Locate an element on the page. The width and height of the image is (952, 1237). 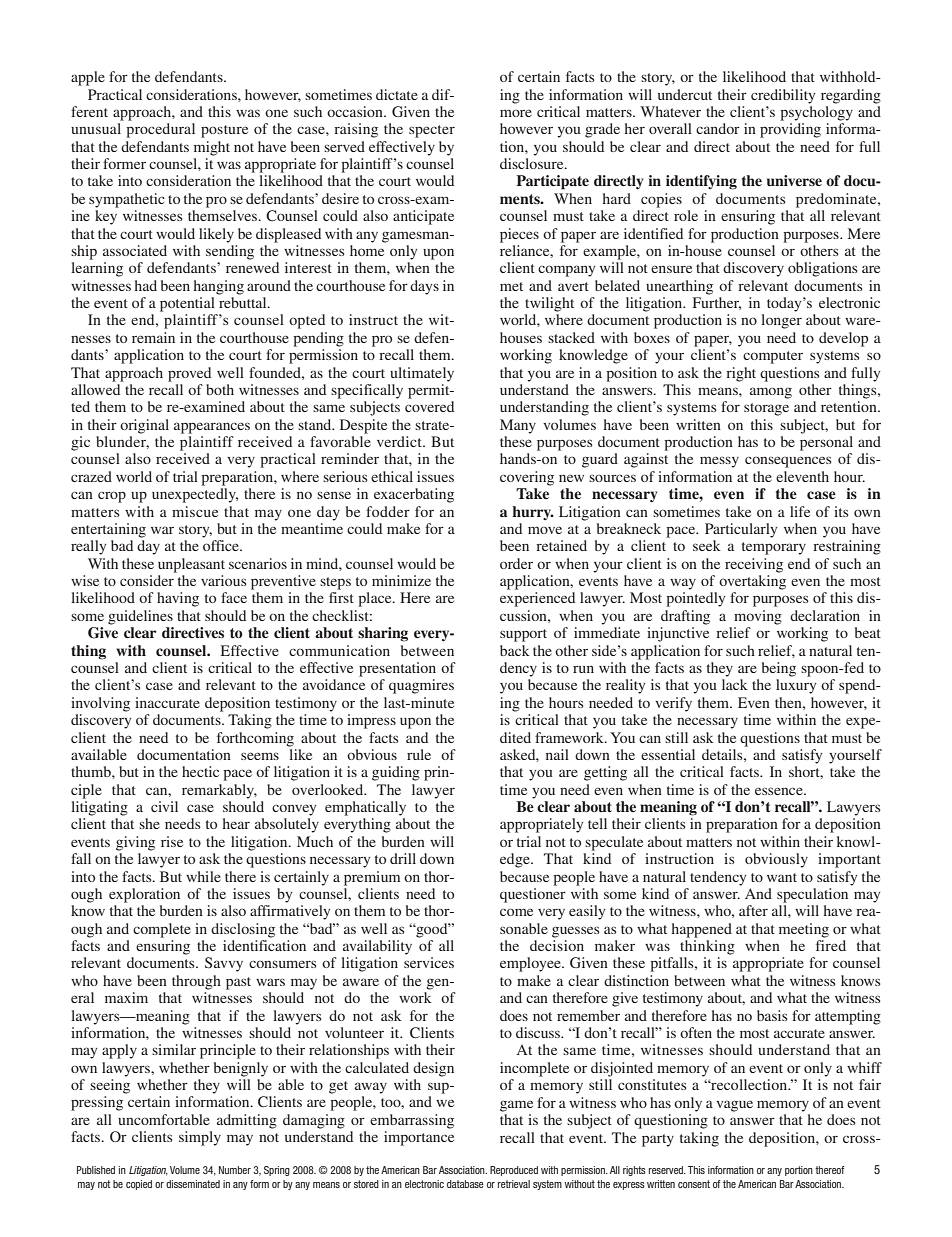
Reproduced is located at coordinates (514, 1171).
